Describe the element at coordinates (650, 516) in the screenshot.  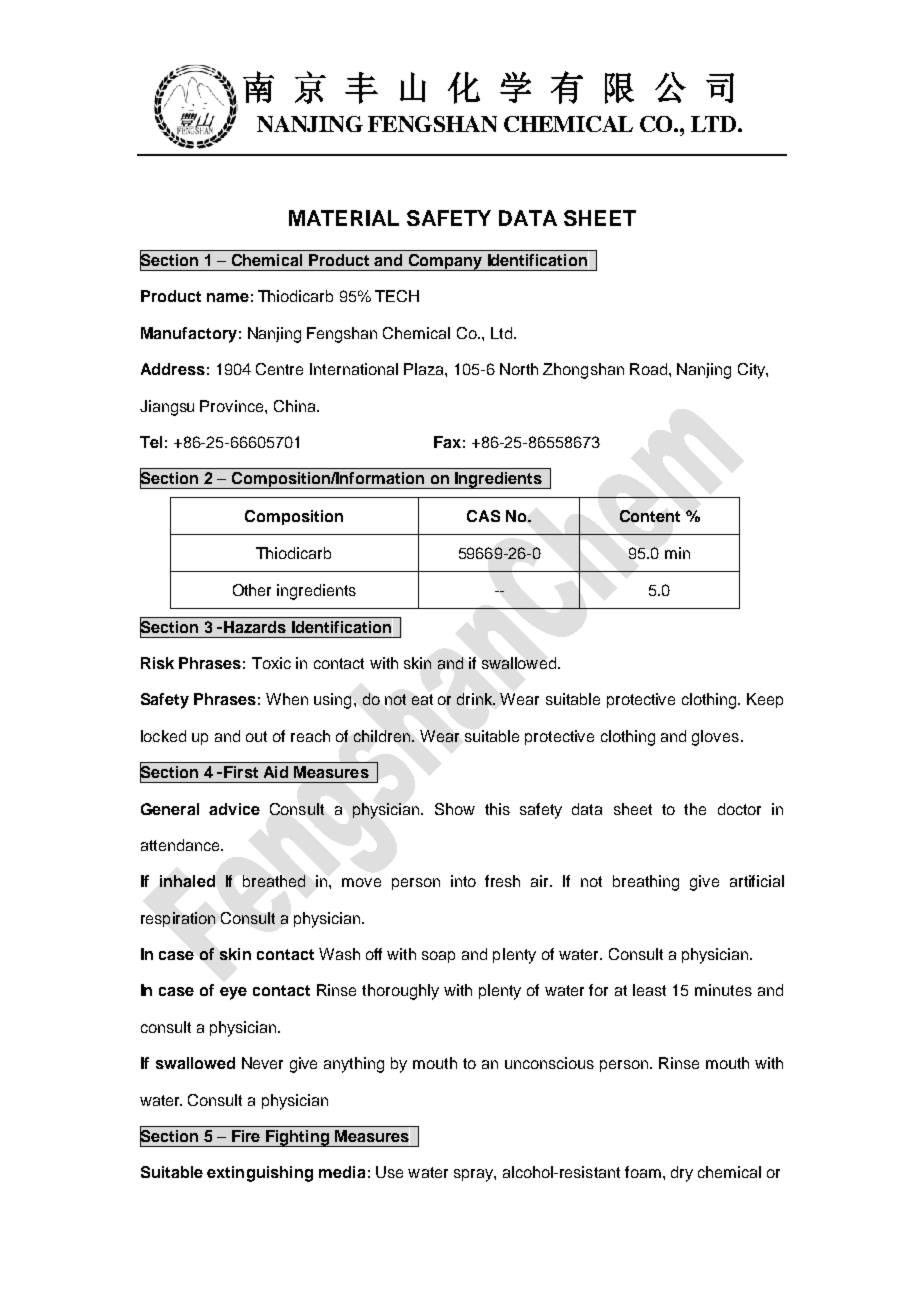
I see `Content` at that location.
